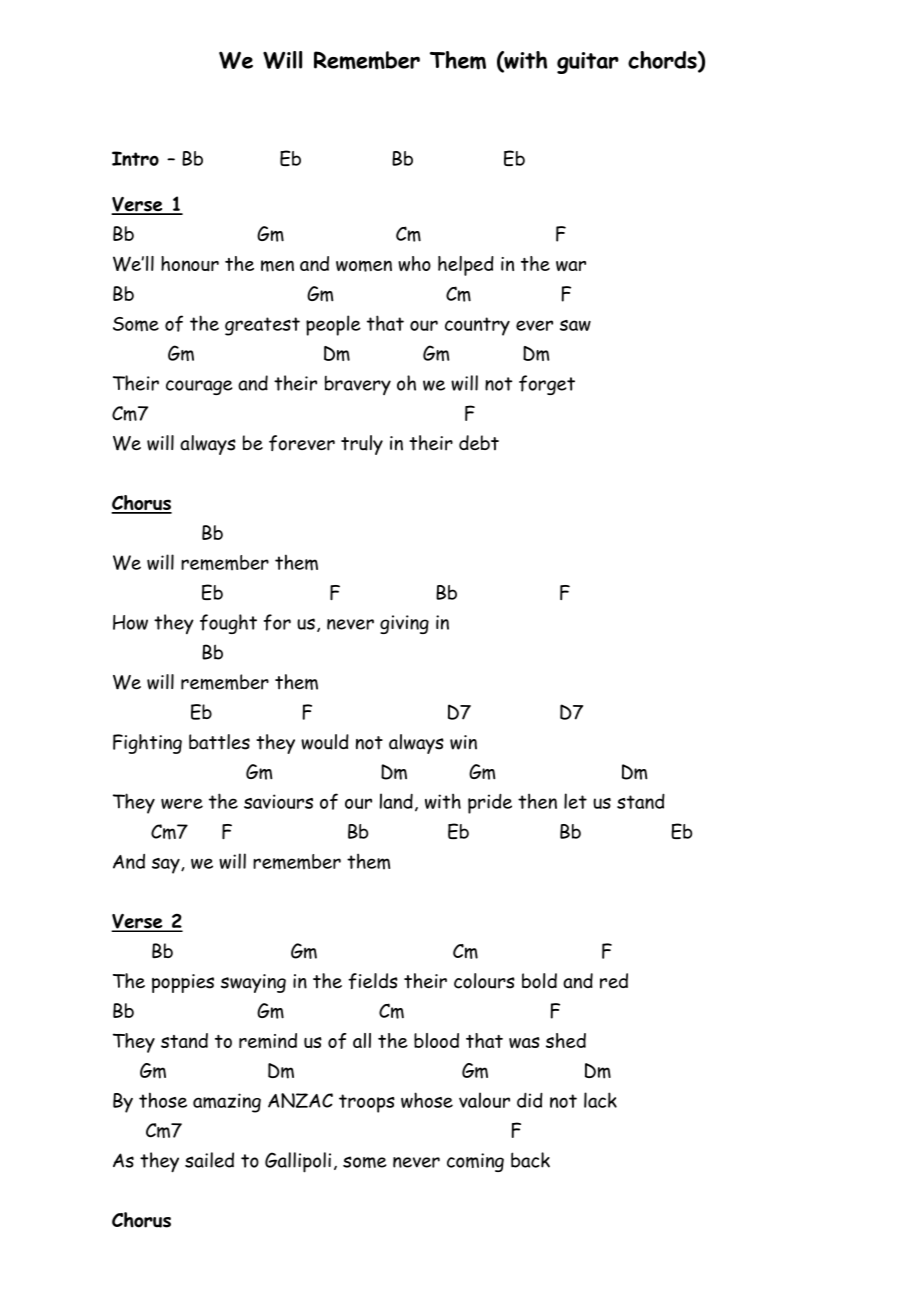 Image resolution: width=924 pixels, height=1308 pixels. What do you see at coordinates (199, 387) in the screenshot?
I see `courage` at bounding box center [199, 387].
